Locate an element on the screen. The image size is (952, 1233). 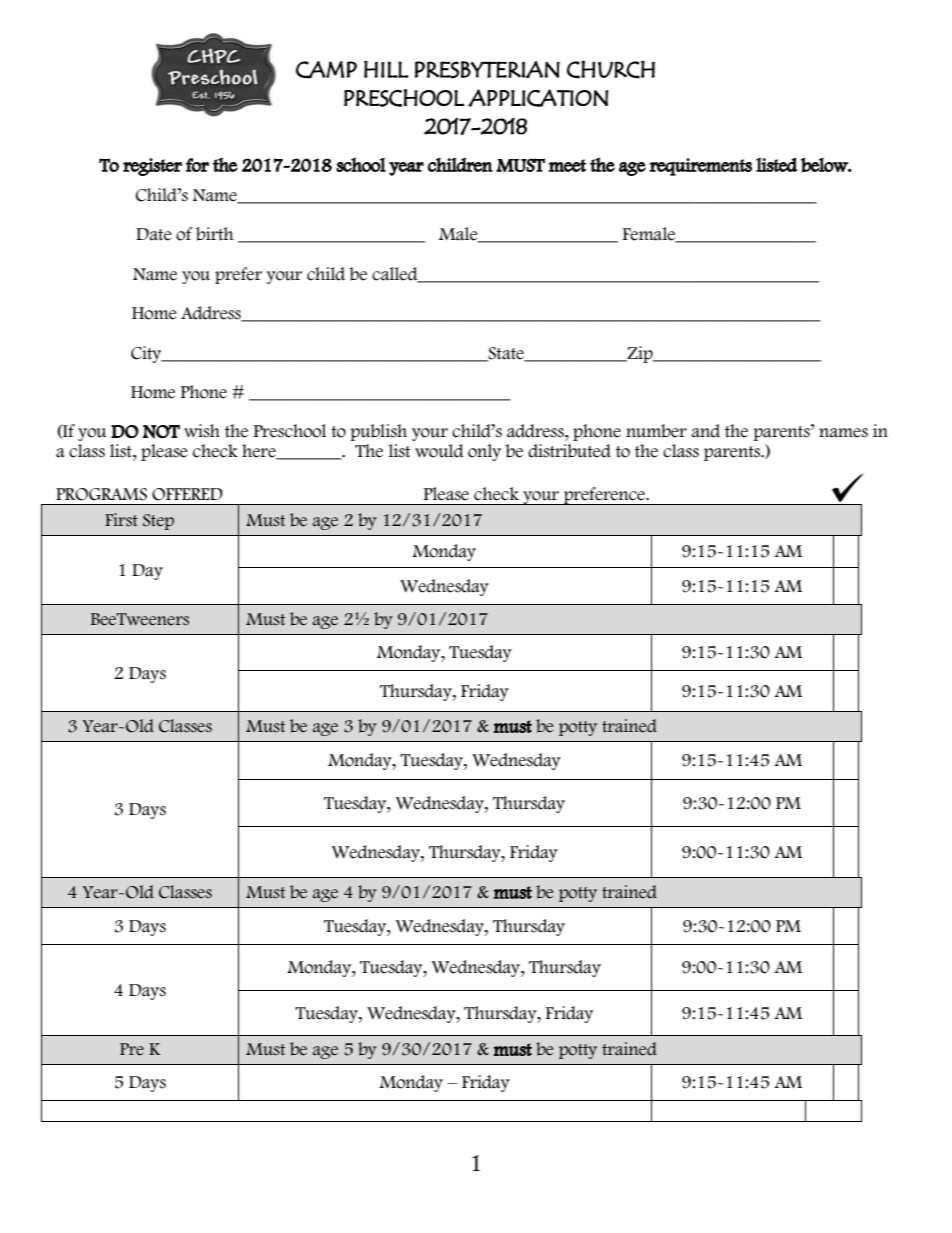
HILL is located at coordinates (386, 69).
